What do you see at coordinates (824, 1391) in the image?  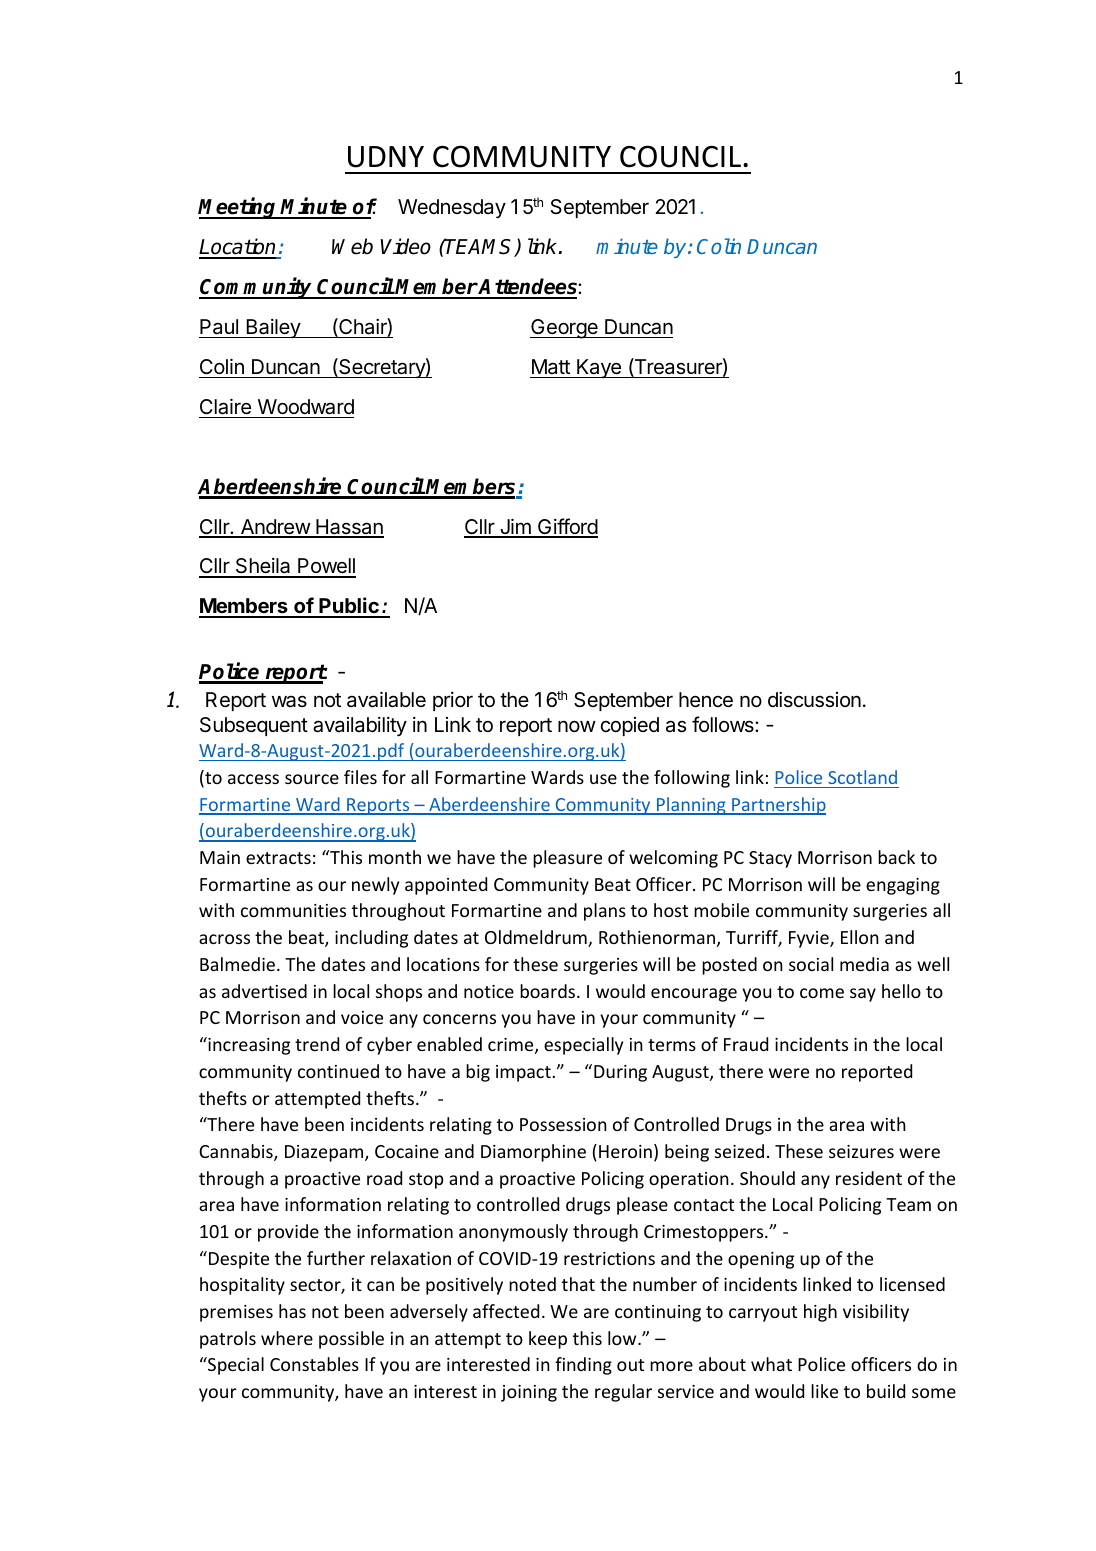 I see `like` at bounding box center [824, 1391].
